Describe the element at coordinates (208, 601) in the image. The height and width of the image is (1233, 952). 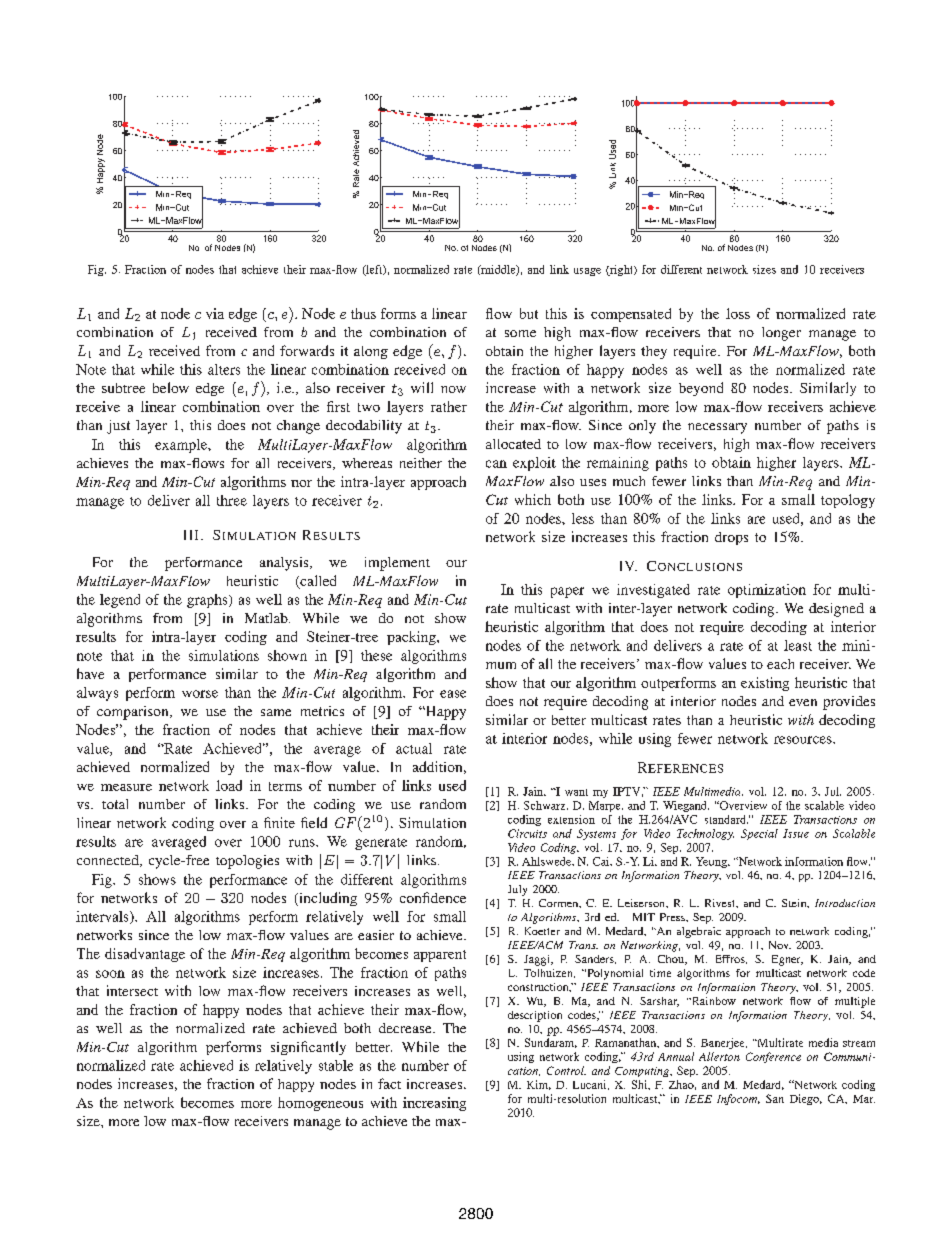
I see `graphs` at that location.
